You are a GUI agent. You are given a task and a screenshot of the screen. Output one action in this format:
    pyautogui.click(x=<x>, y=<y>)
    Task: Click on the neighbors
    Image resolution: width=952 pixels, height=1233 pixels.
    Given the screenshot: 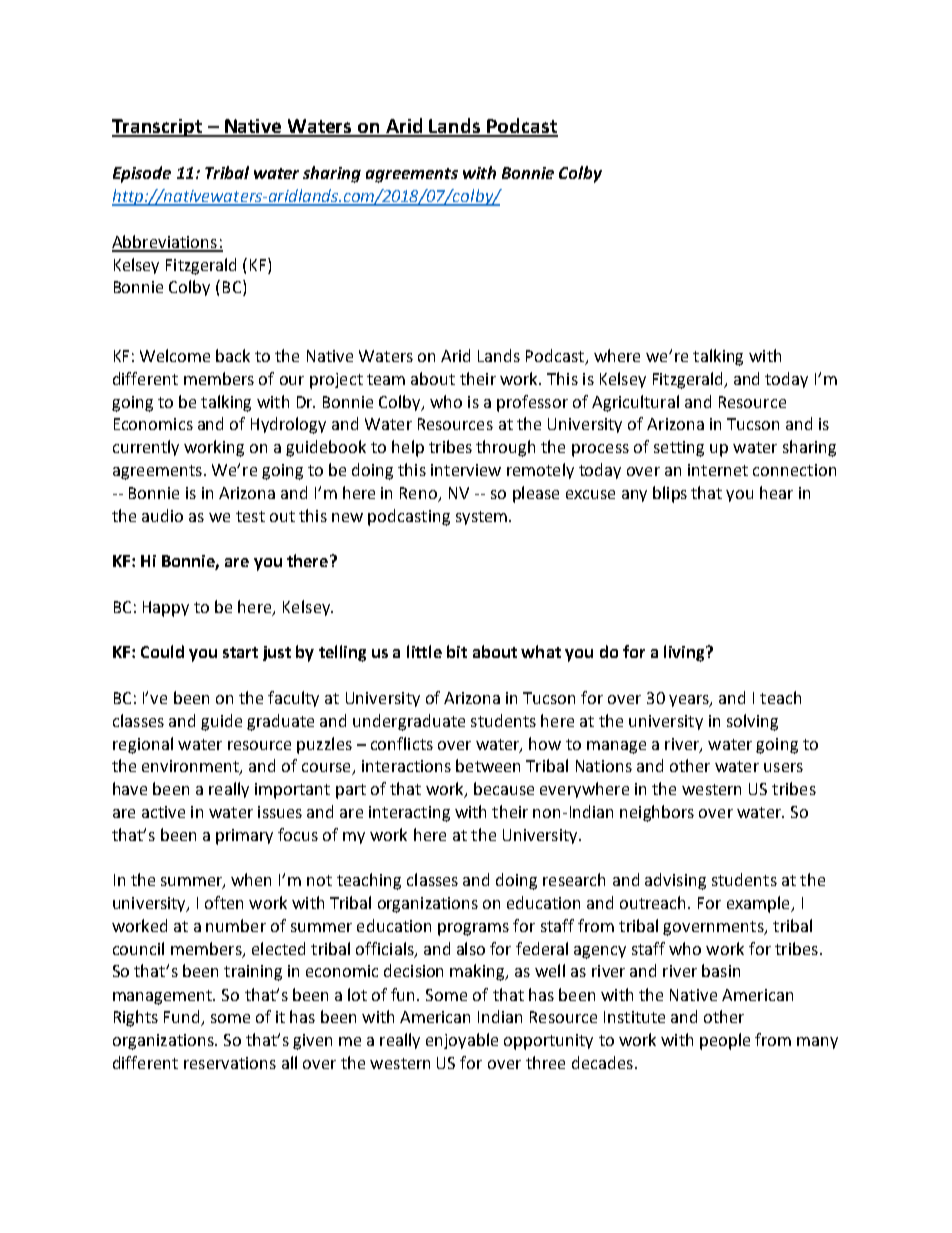 What is the action you would take?
    pyautogui.click(x=657, y=813)
